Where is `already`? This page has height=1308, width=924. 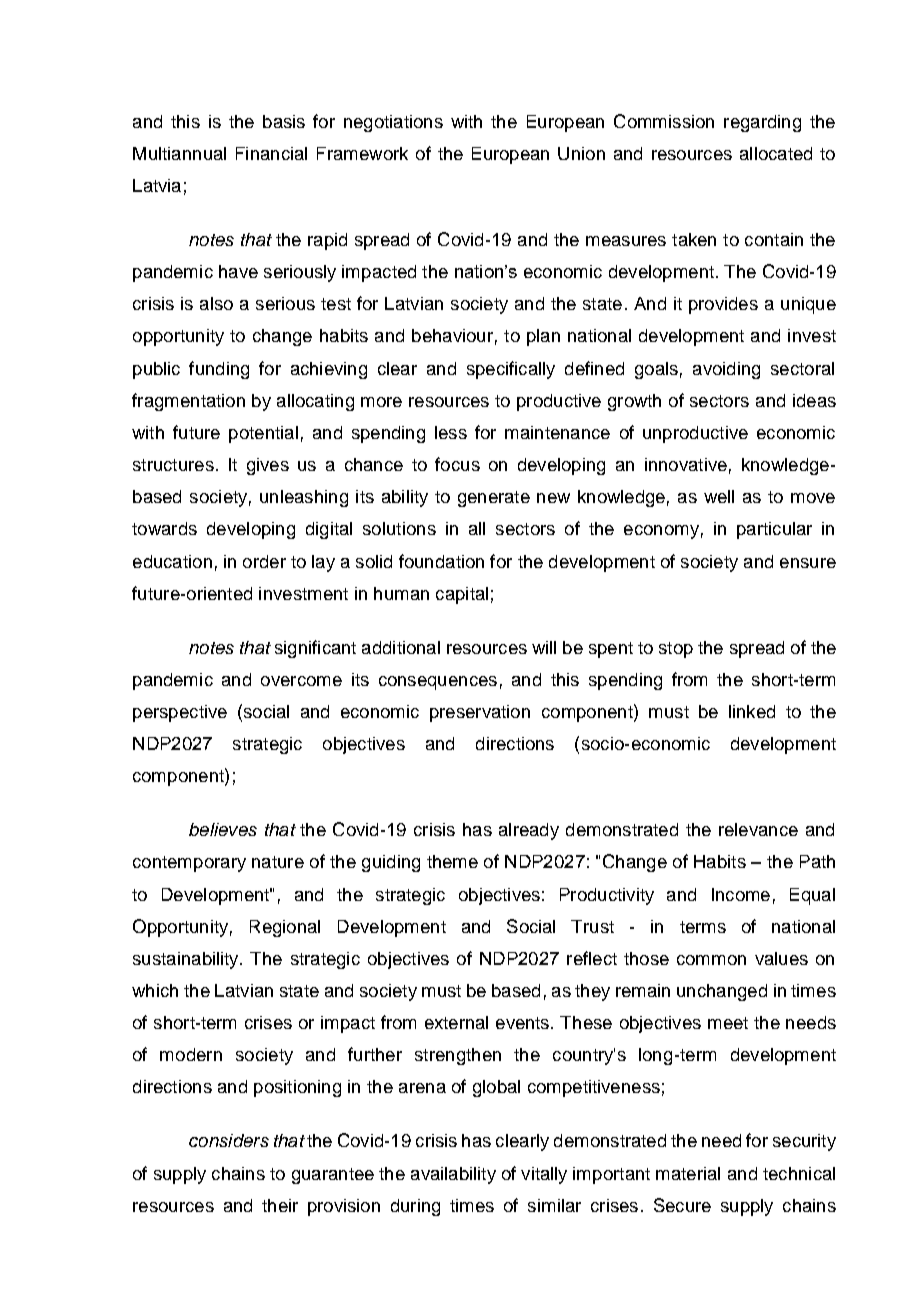
already is located at coordinates (529, 831).
